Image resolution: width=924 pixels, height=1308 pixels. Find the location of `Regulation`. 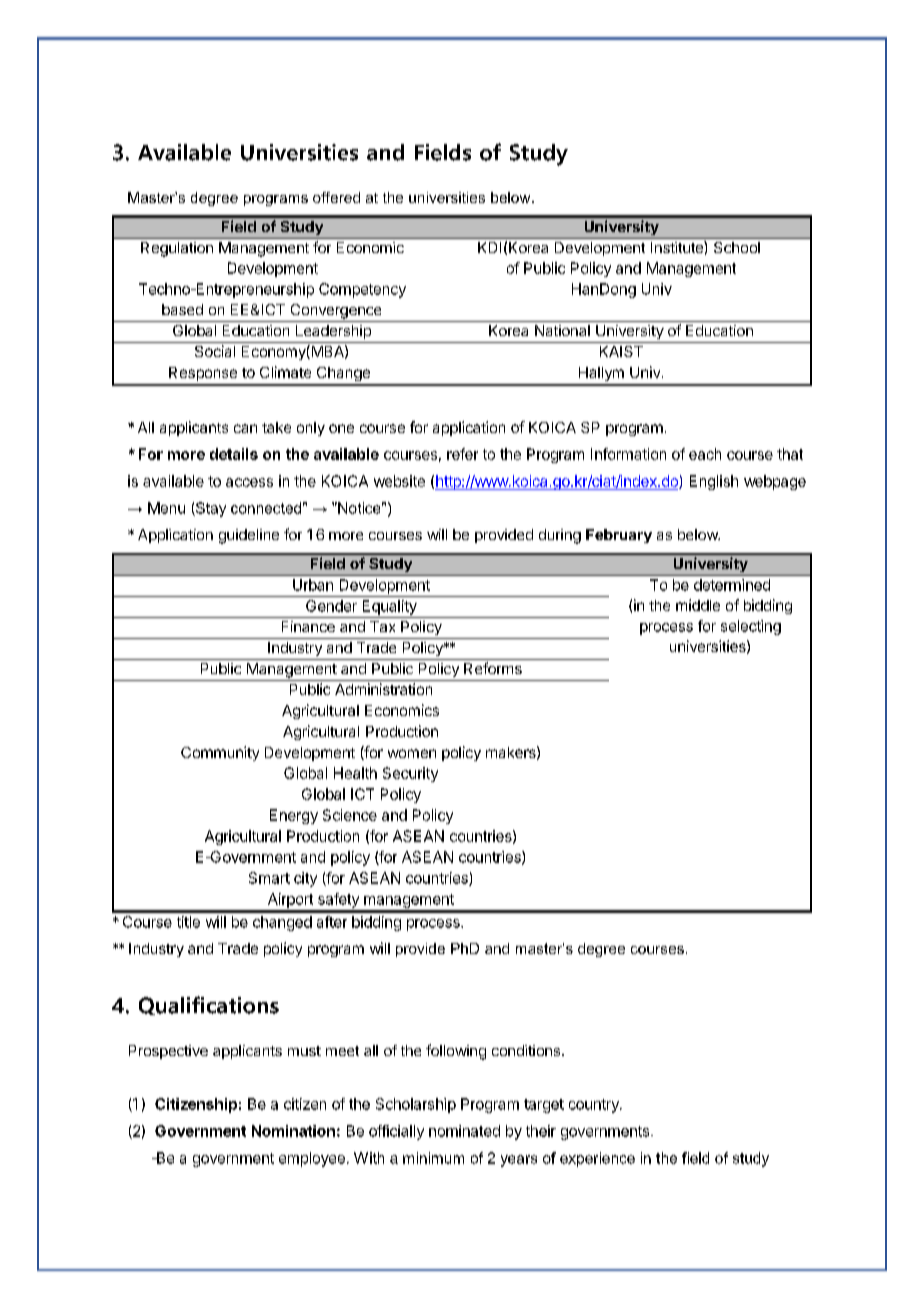

Regulation is located at coordinates (177, 249).
